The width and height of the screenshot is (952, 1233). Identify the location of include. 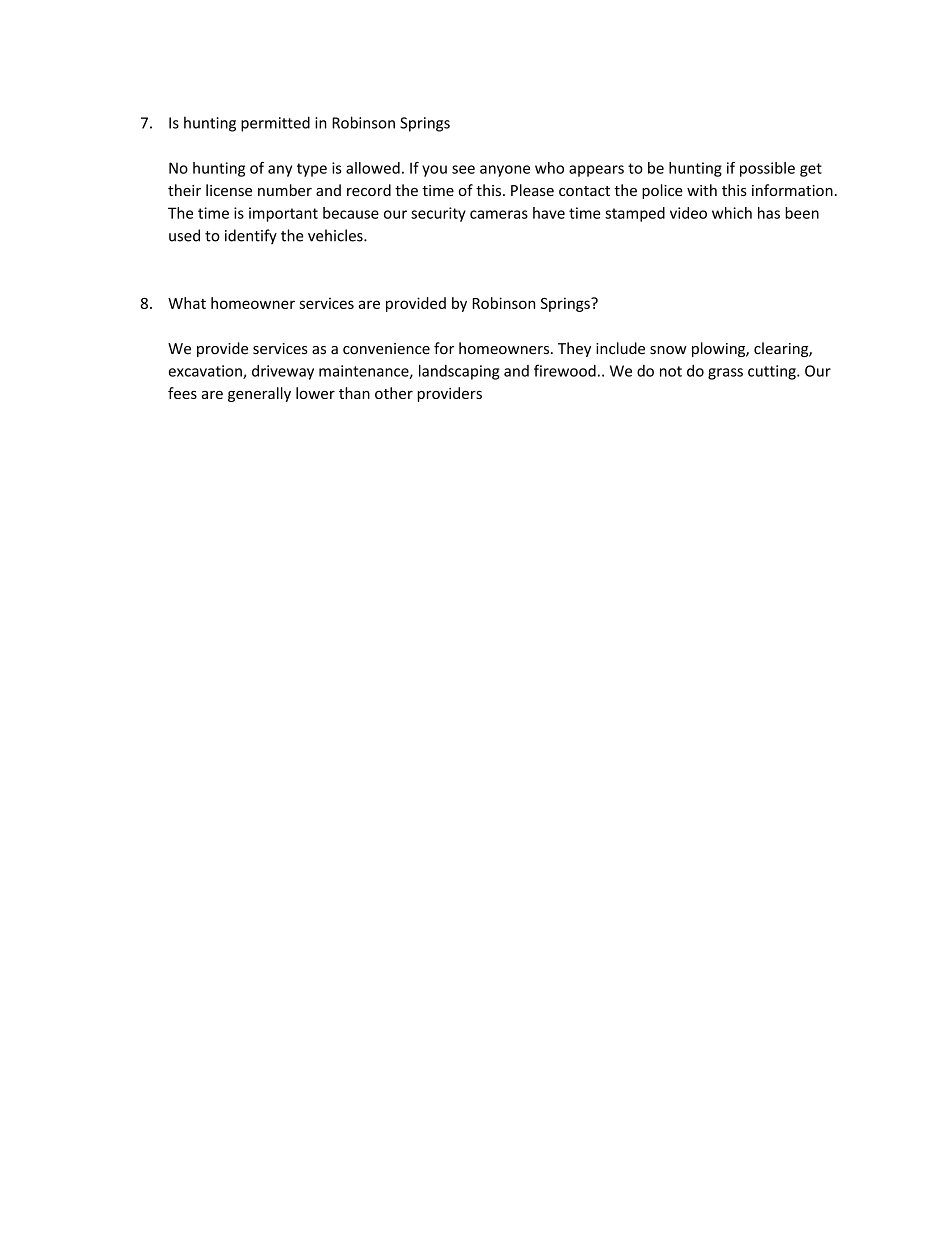
(620, 348).
